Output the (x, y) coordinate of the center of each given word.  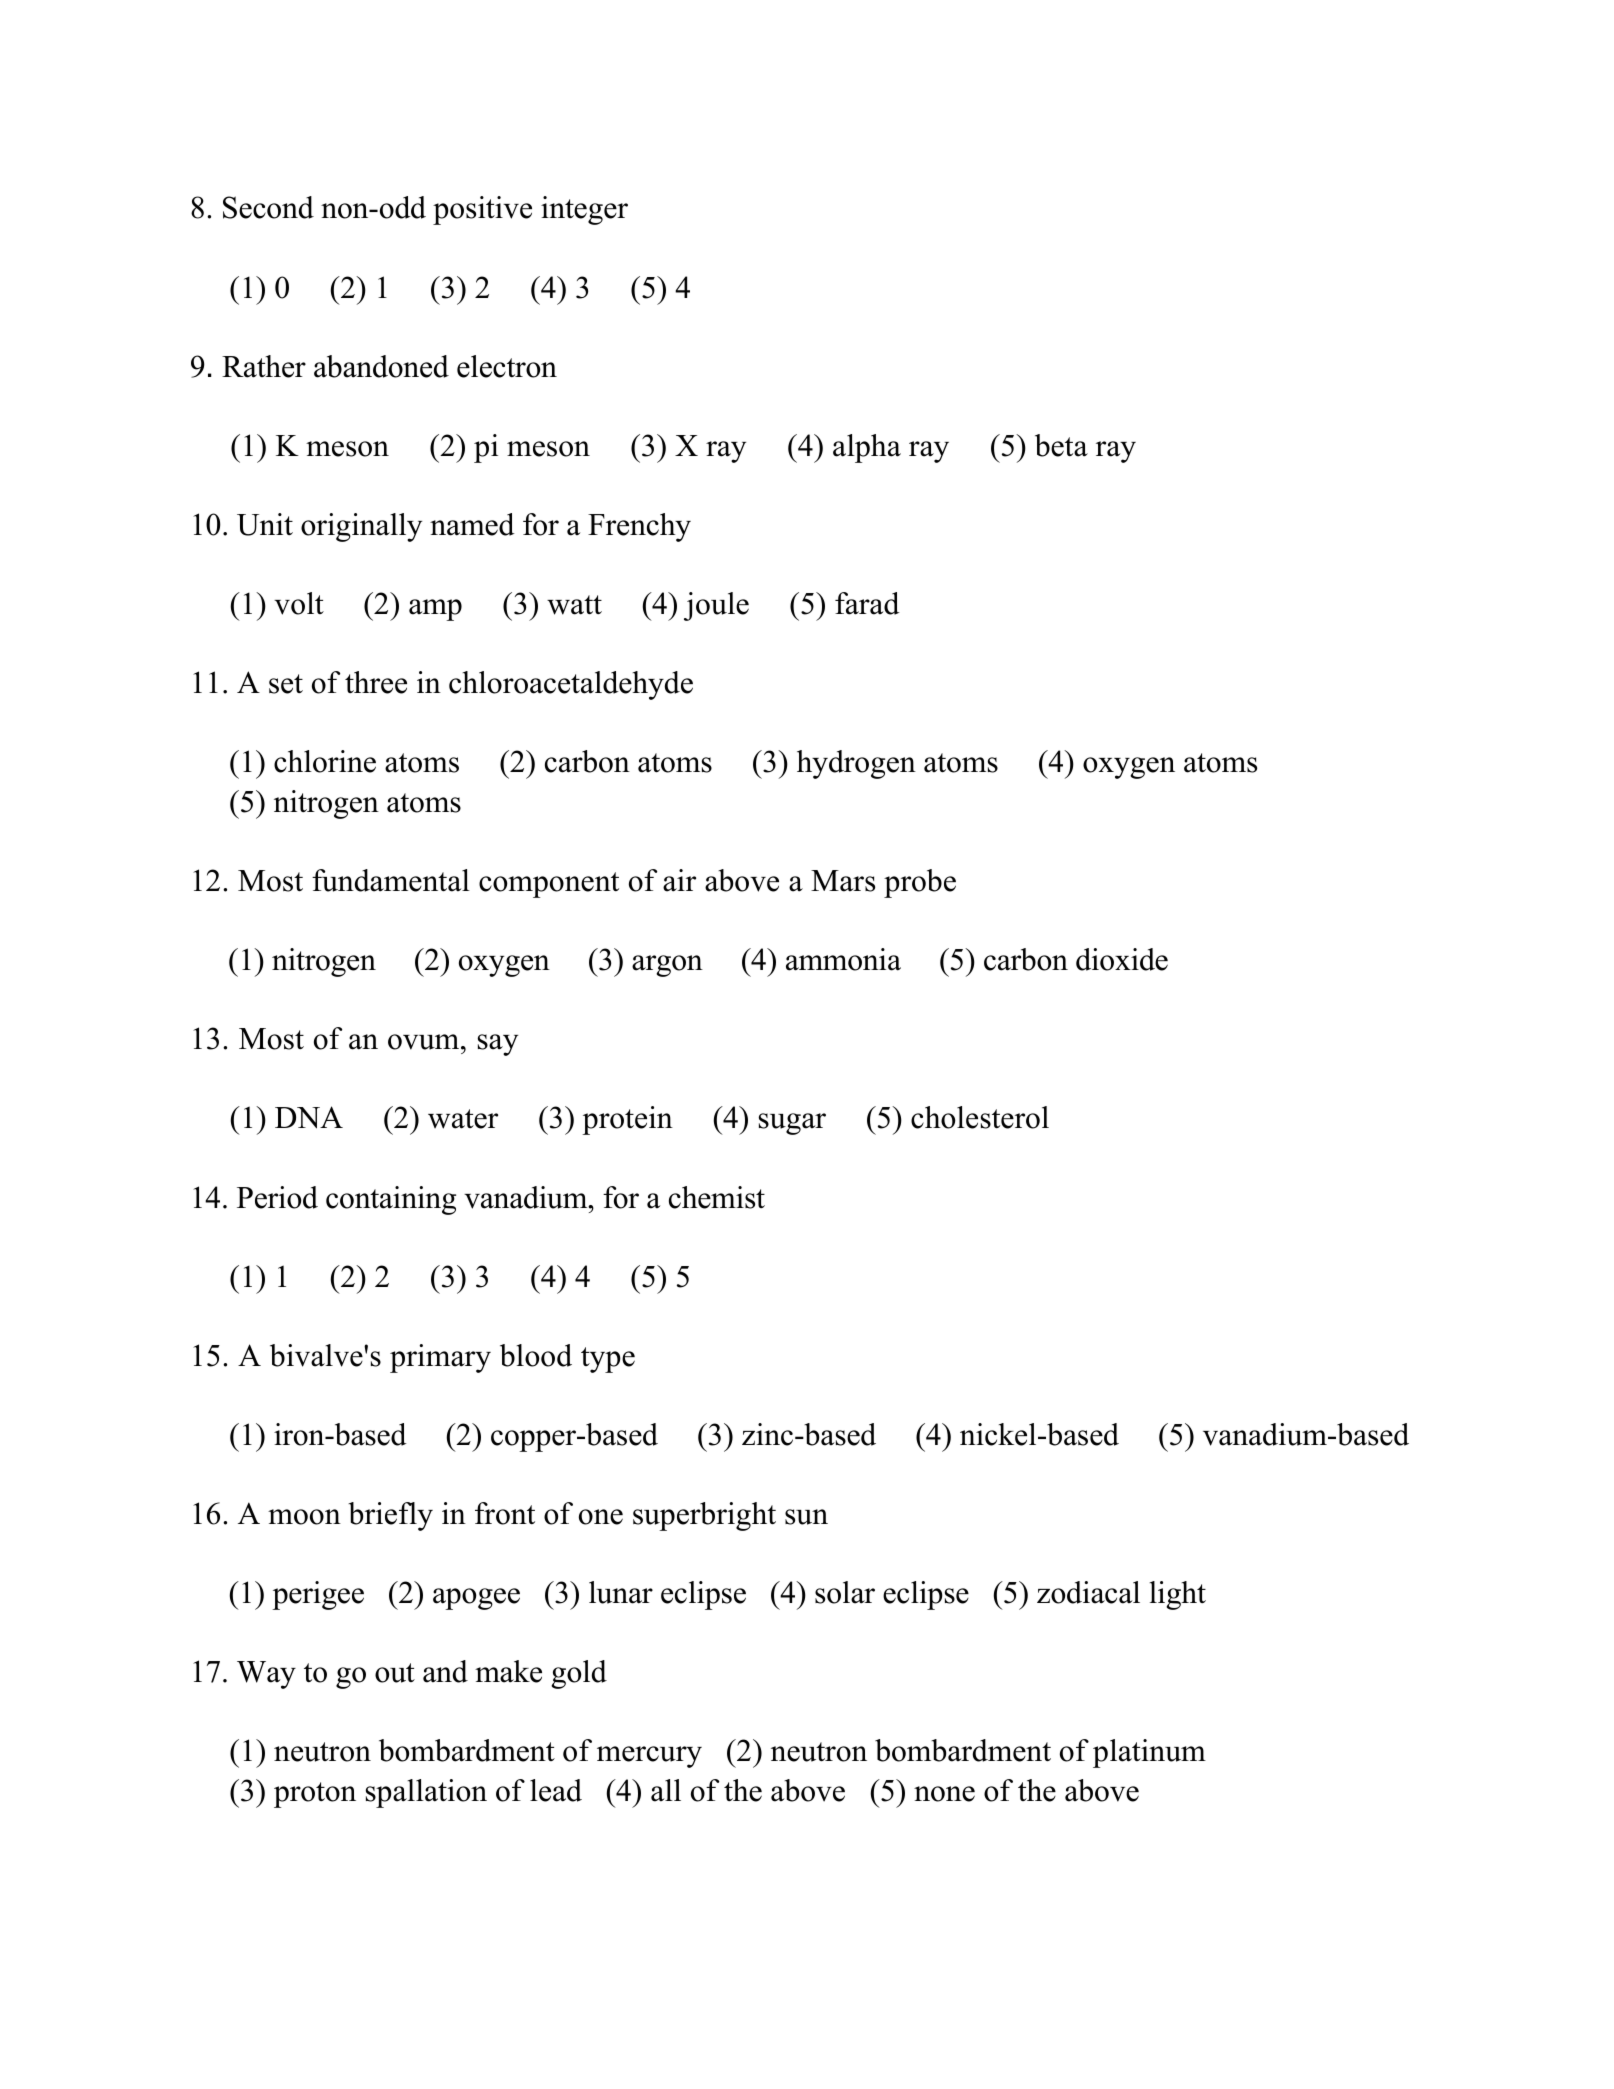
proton (315, 1795)
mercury (649, 1757)
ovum (425, 1042)
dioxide (1122, 959)
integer (584, 210)
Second (268, 207)
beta (1061, 445)
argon (667, 966)
